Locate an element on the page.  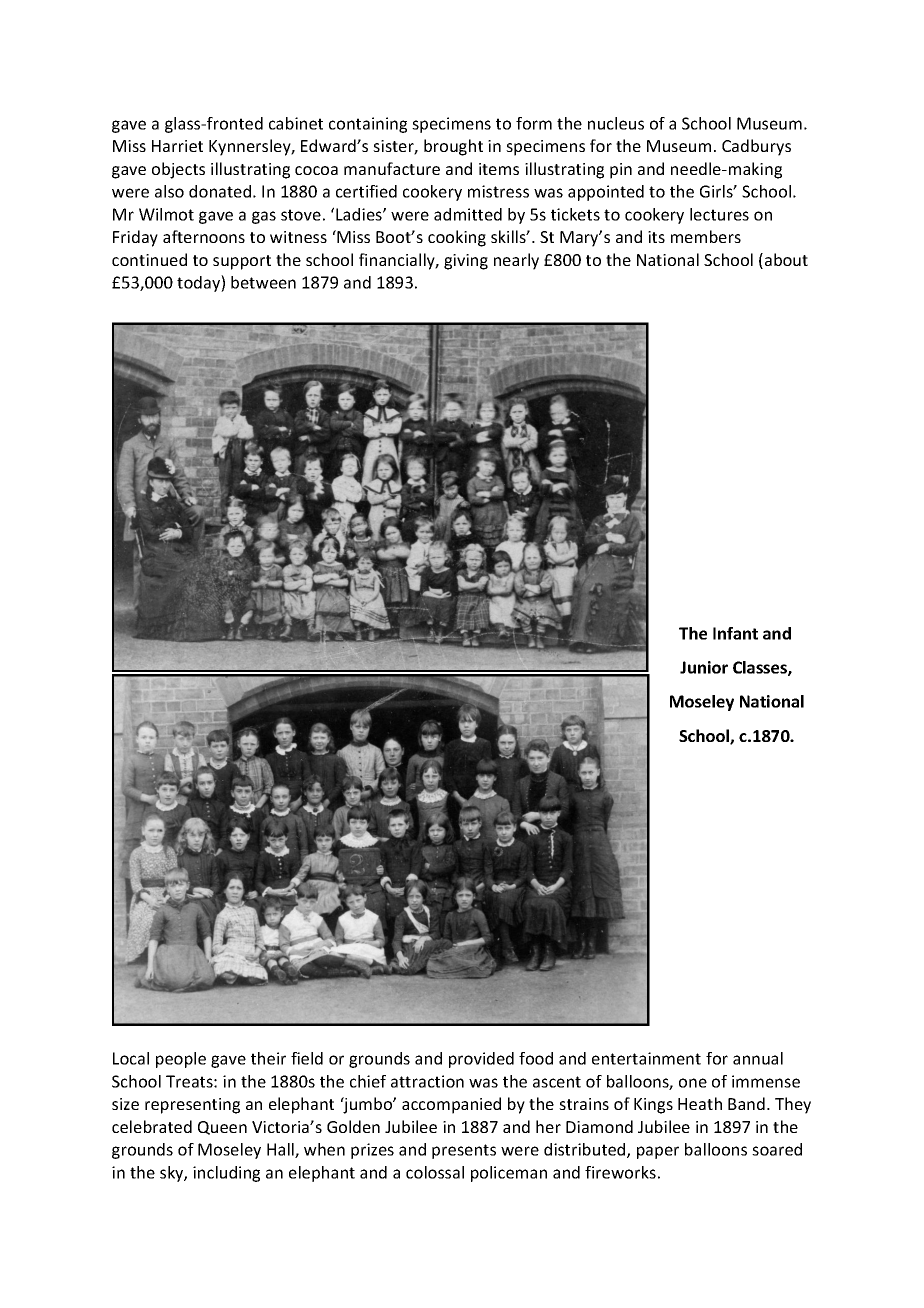
giving is located at coordinates (466, 262).
